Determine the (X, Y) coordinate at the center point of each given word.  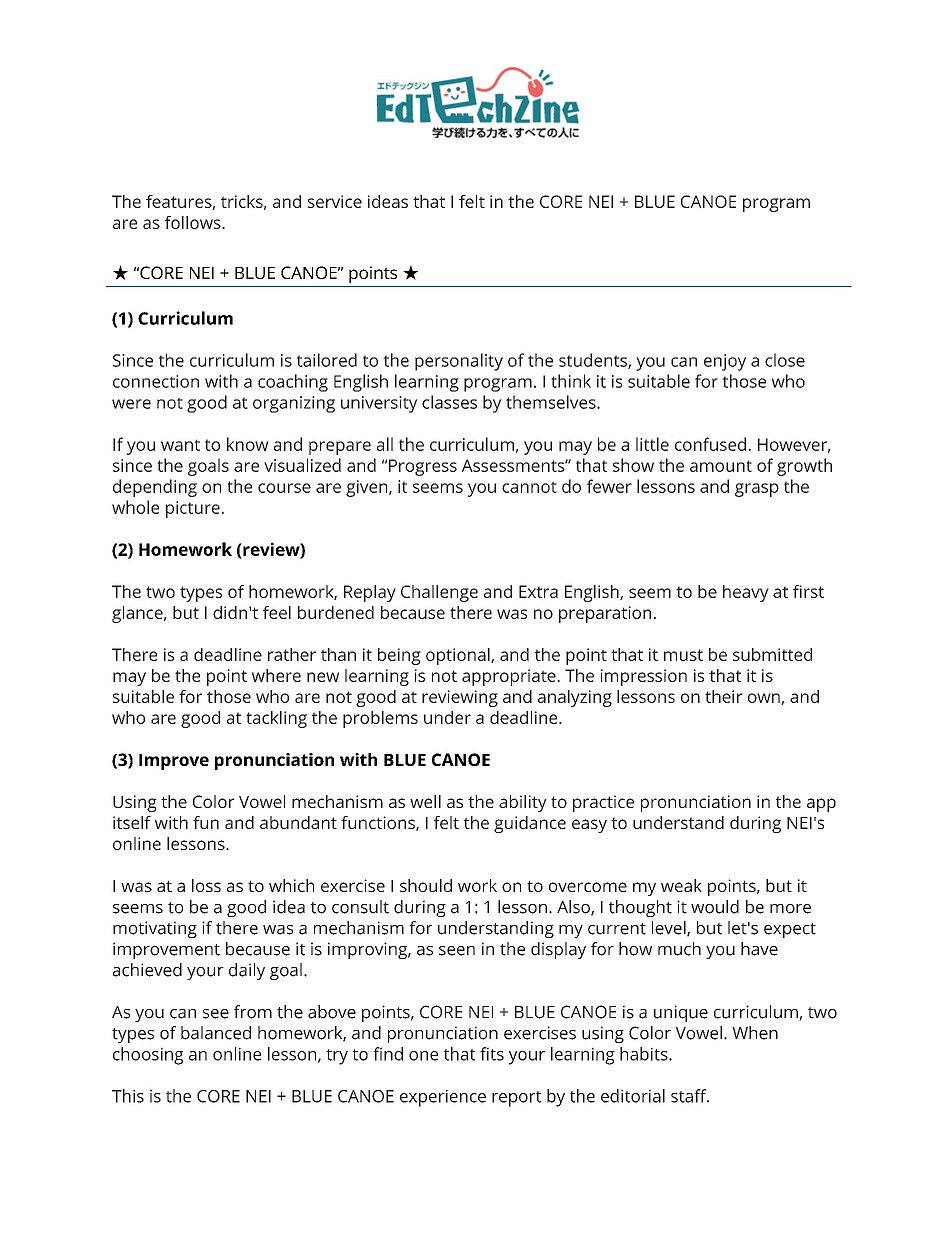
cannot (529, 487)
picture (193, 509)
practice (603, 803)
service (335, 201)
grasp (757, 490)
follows (194, 222)
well (425, 801)
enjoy (725, 362)
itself (132, 822)
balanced (216, 1033)
